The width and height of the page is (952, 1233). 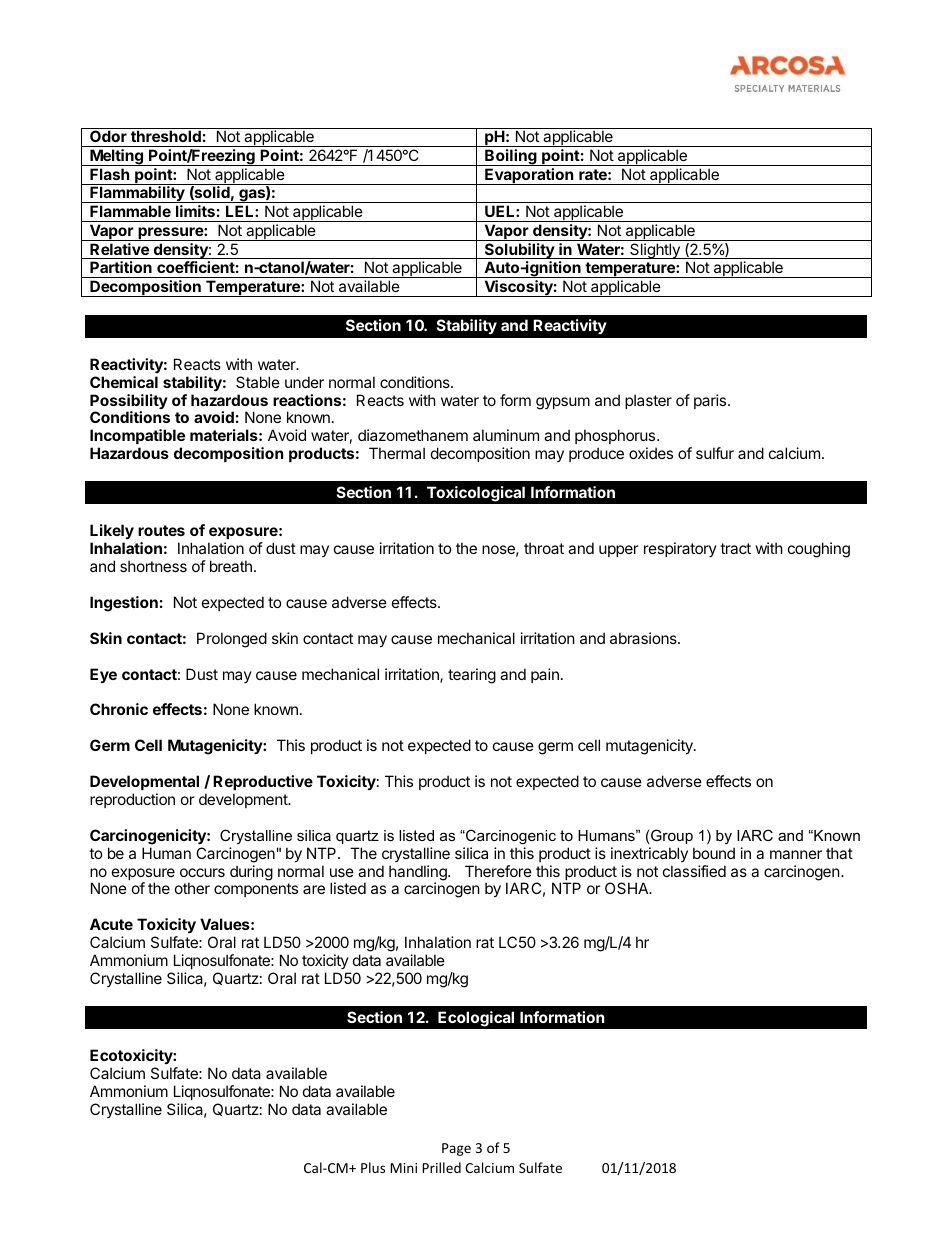 I want to click on handling, so click(x=419, y=874).
